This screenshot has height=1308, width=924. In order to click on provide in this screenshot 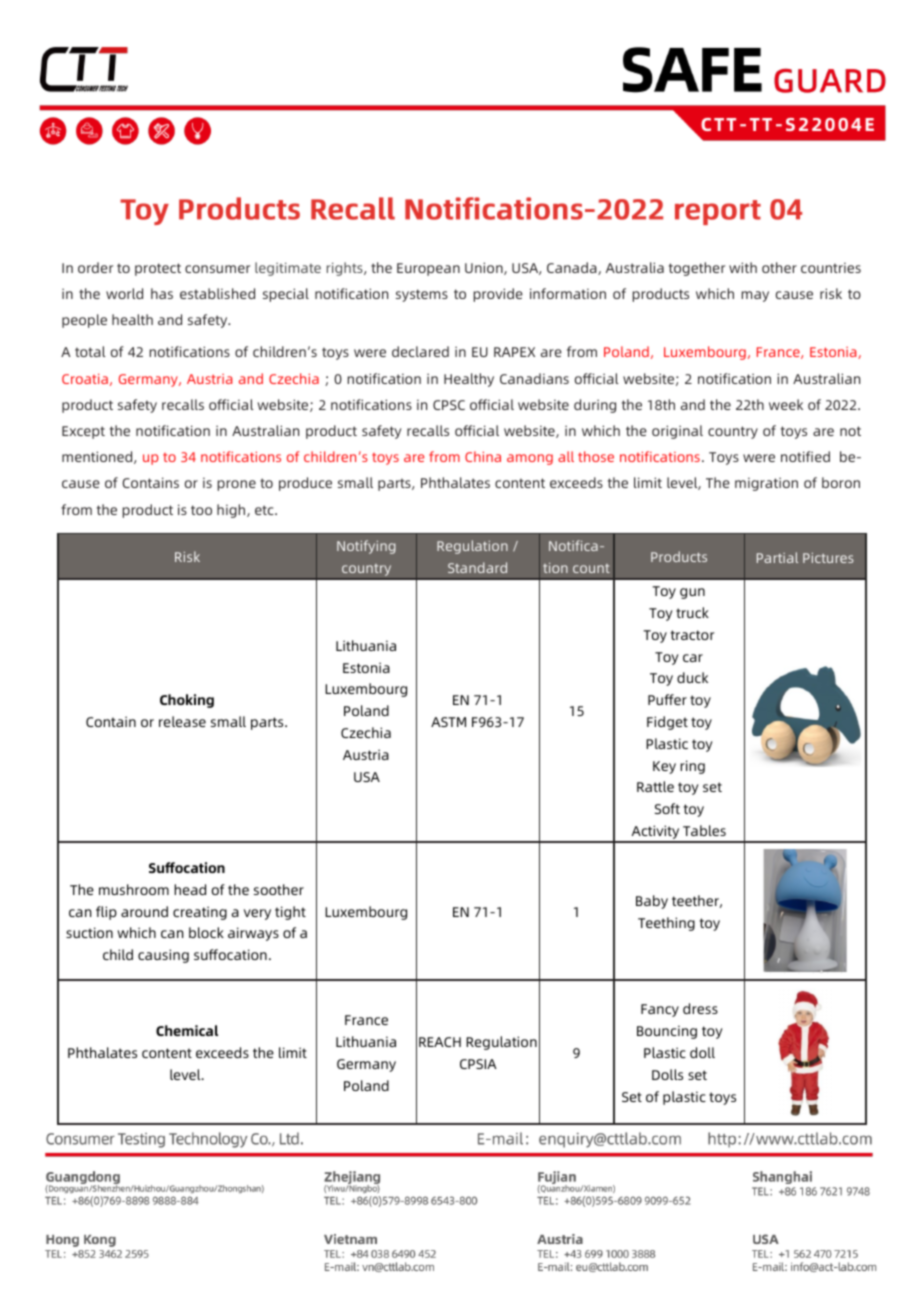, I will do `click(498, 295)`.
